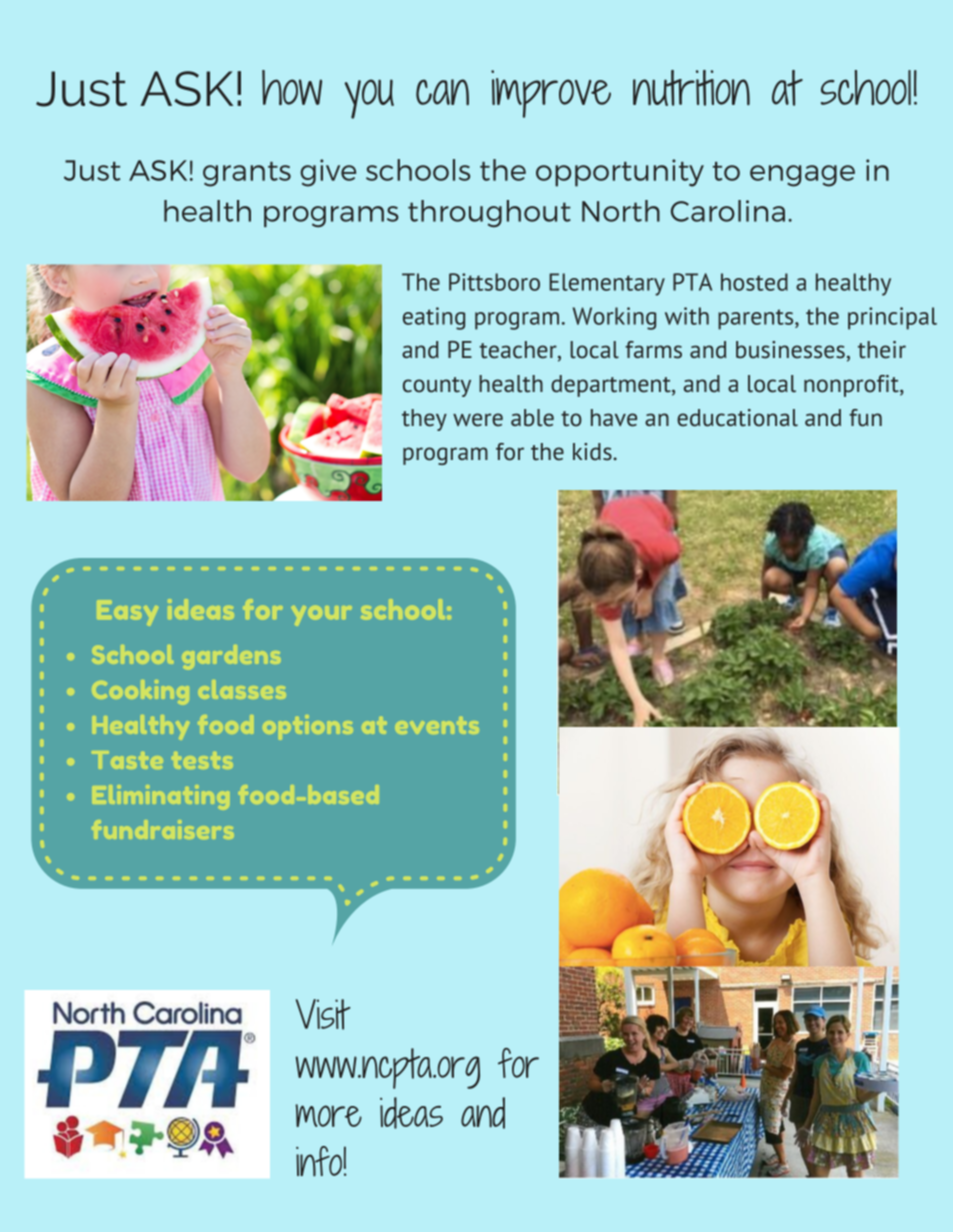 Image resolution: width=953 pixels, height=1232 pixels. Describe the element at coordinates (478, 420) in the image. I see `were` at that location.
